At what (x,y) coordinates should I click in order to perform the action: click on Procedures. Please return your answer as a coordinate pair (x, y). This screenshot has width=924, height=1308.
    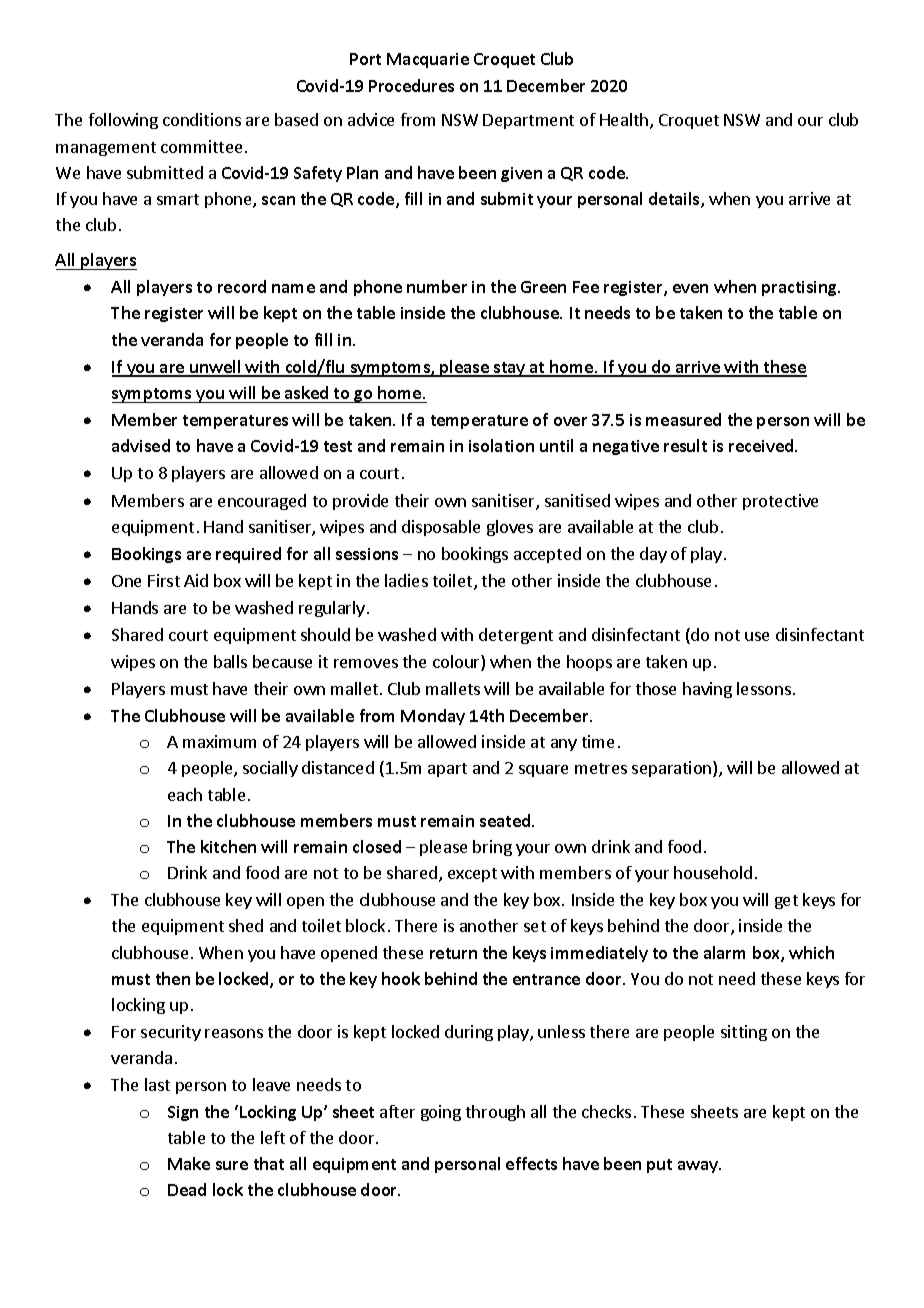
    Looking at the image, I should click on (411, 85).
